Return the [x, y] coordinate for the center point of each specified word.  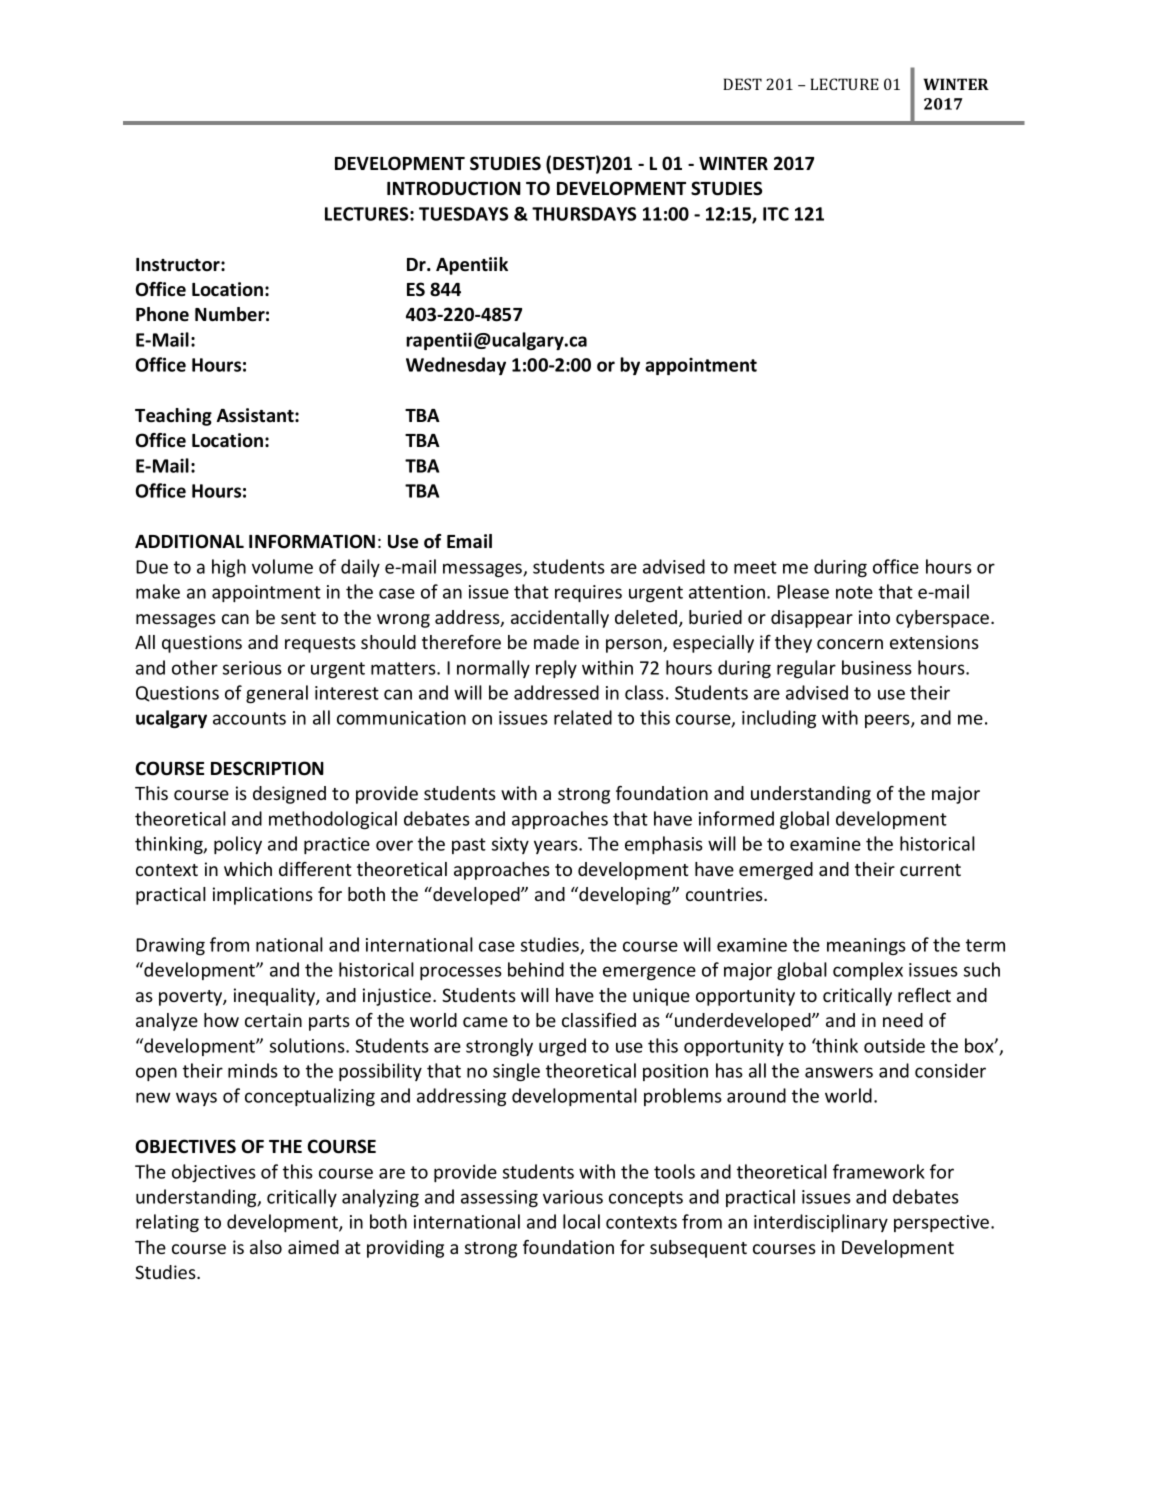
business [877, 667]
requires [588, 593]
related [583, 717]
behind [536, 969]
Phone [162, 314]
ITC [776, 214]
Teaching [173, 417]
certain [273, 1020]
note [854, 592]
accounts [249, 718]
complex [868, 971]
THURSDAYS [584, 214]
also [266, 1247]
